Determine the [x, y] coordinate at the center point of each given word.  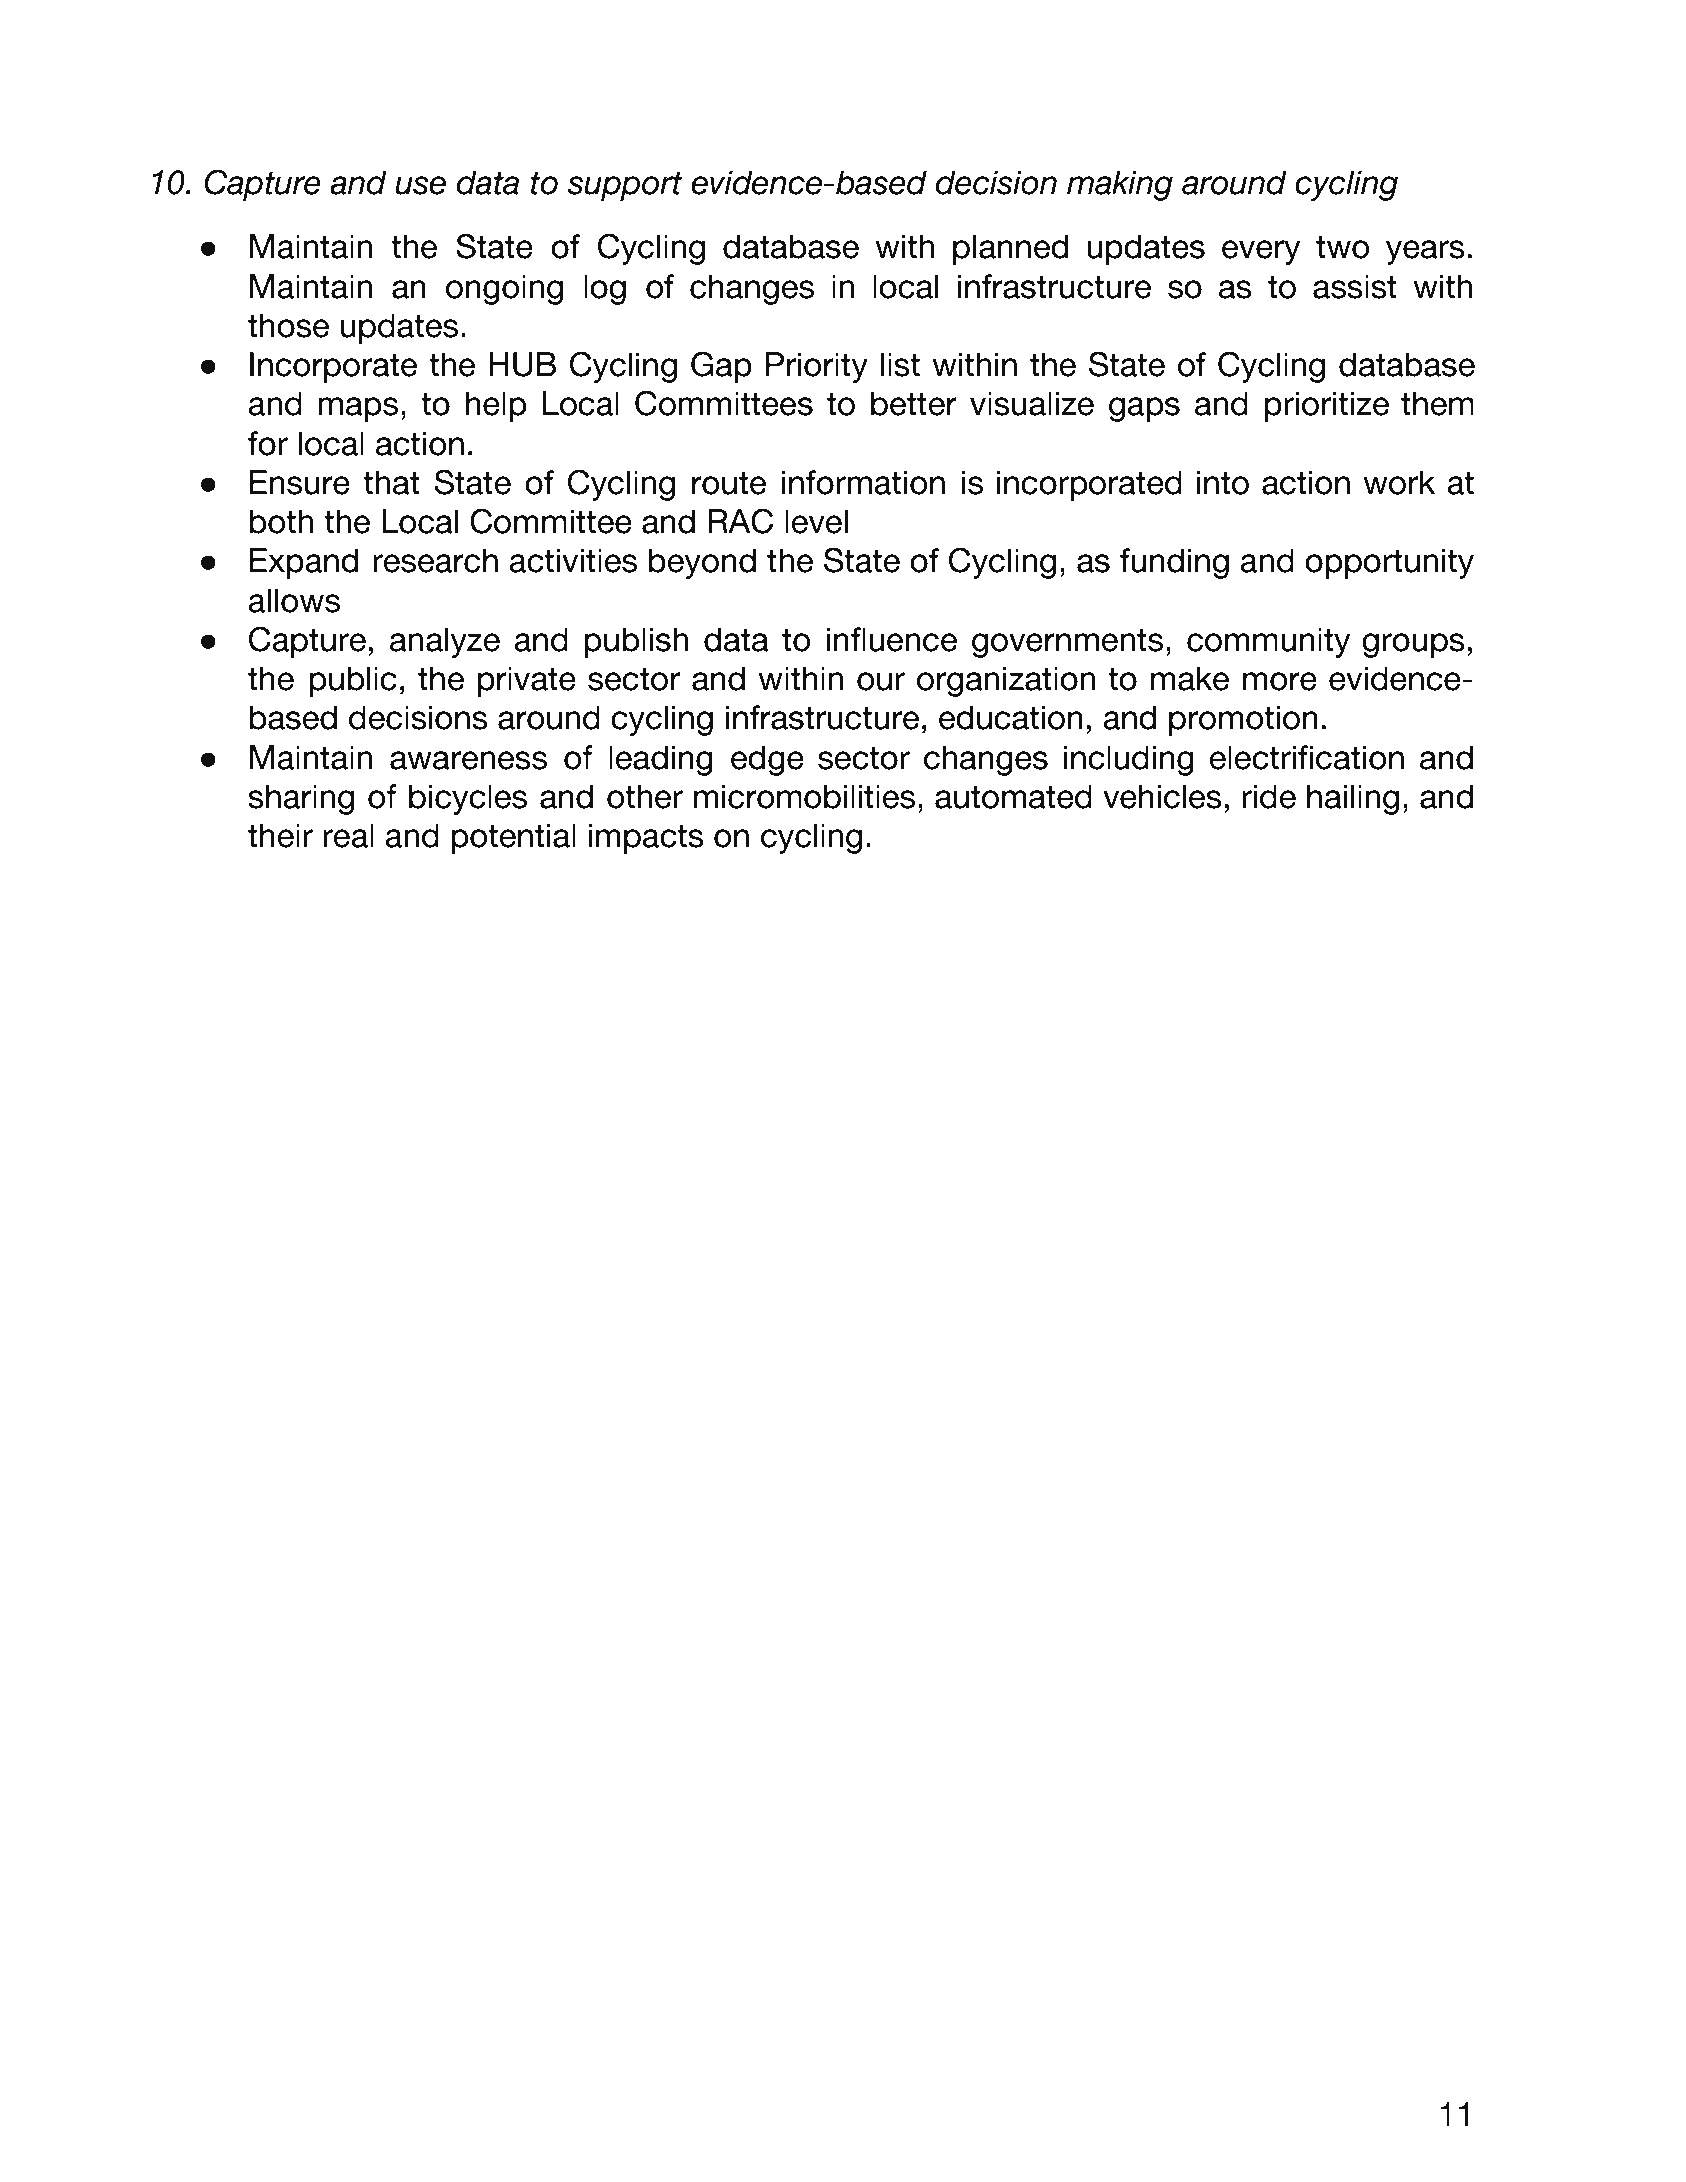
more [1280, 681]
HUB [522, 364]
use [420, 185]
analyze [445, 642]
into [1223, 482]
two [1343, 247]
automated [1013, 796]
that [391, 482]
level [816, 521]
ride [1269, 796]
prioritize [1327, 407]
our [881, 681]
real [348, 835]
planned [1010, 250]
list [900, 364]
